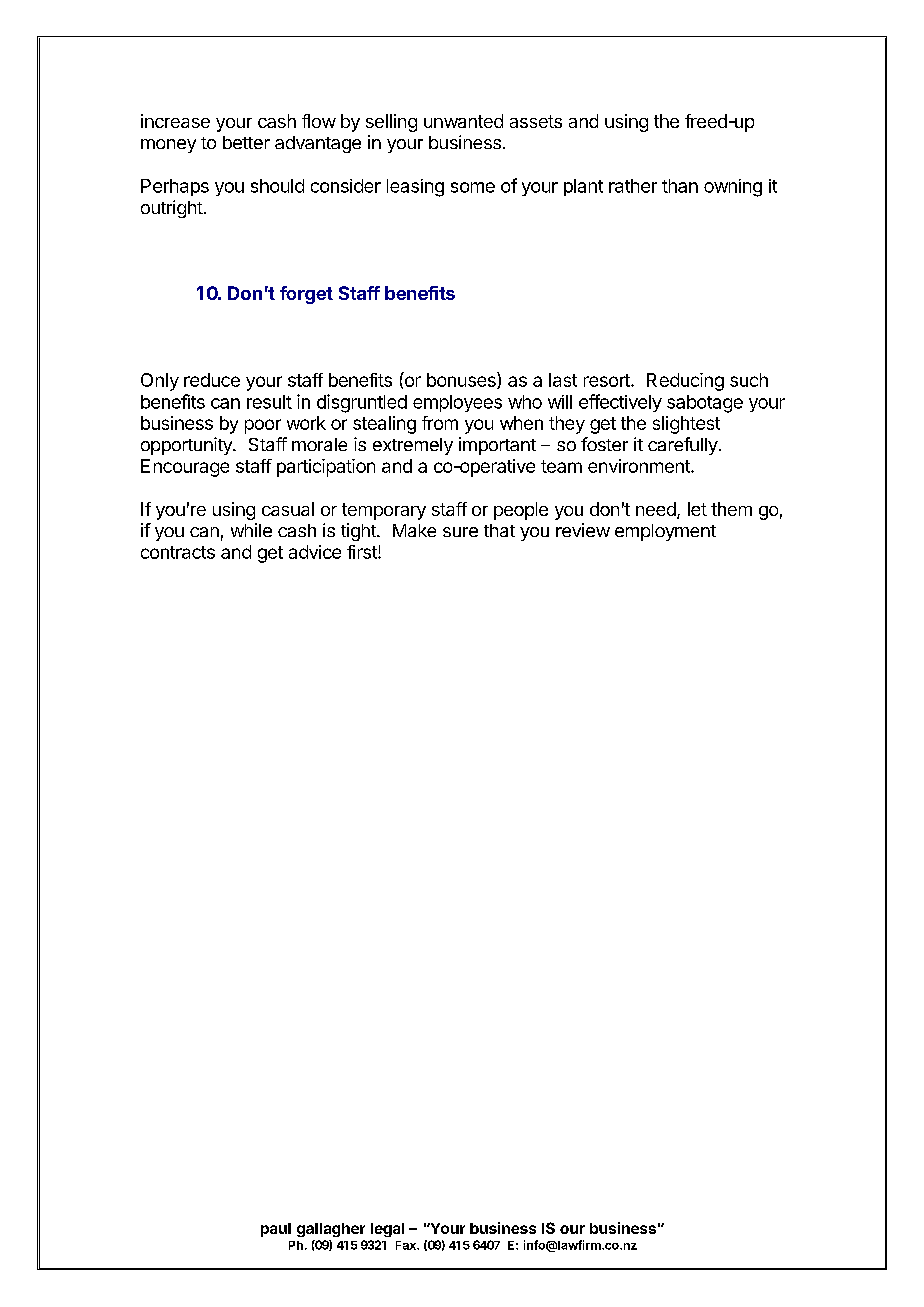 This document has height=1307, width=924. Describe the element at coordinates (276, 1230) in the document. I see `paul` at that location.
